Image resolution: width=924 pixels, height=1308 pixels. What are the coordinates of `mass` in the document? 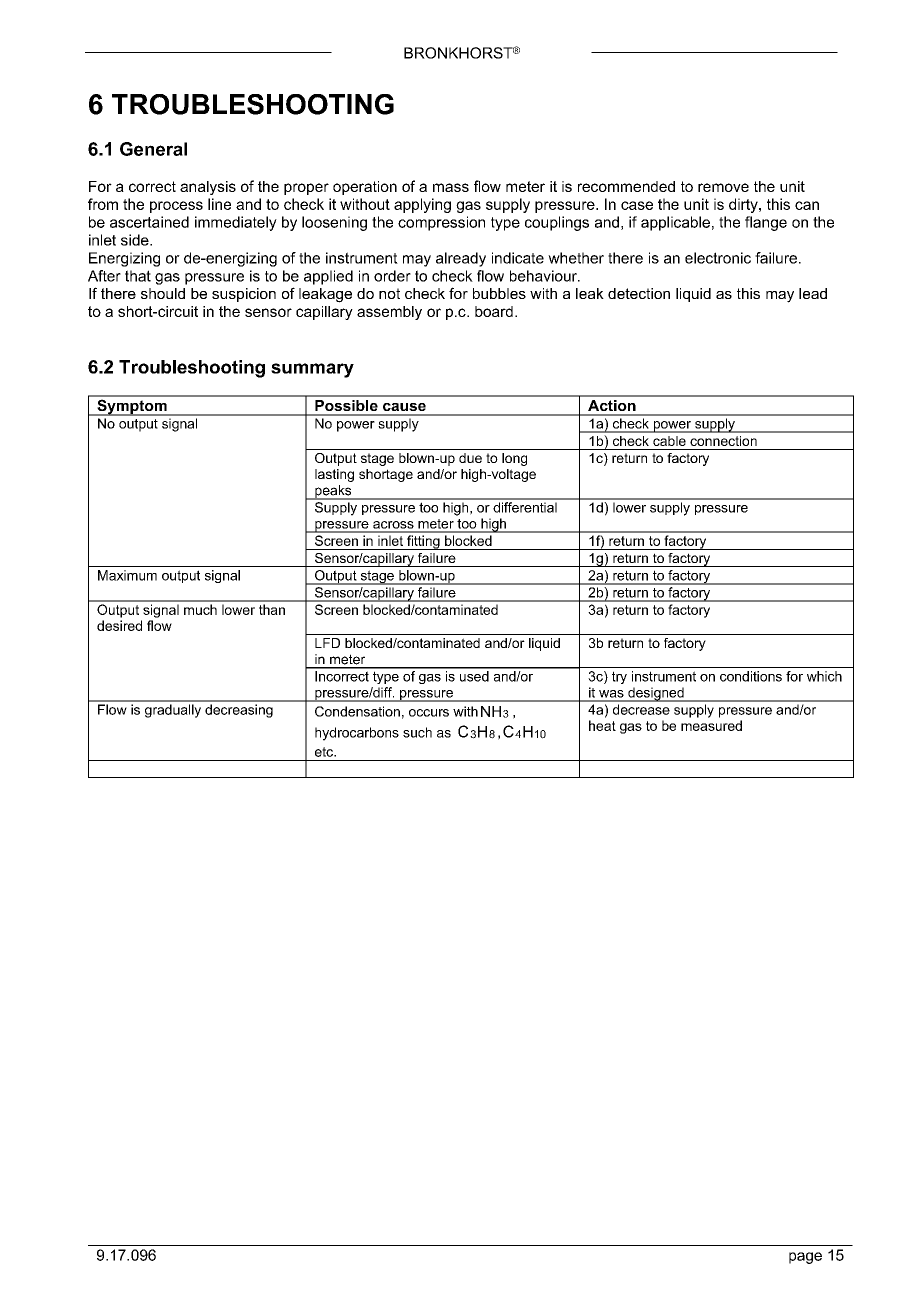 It's located at (451, 187).
